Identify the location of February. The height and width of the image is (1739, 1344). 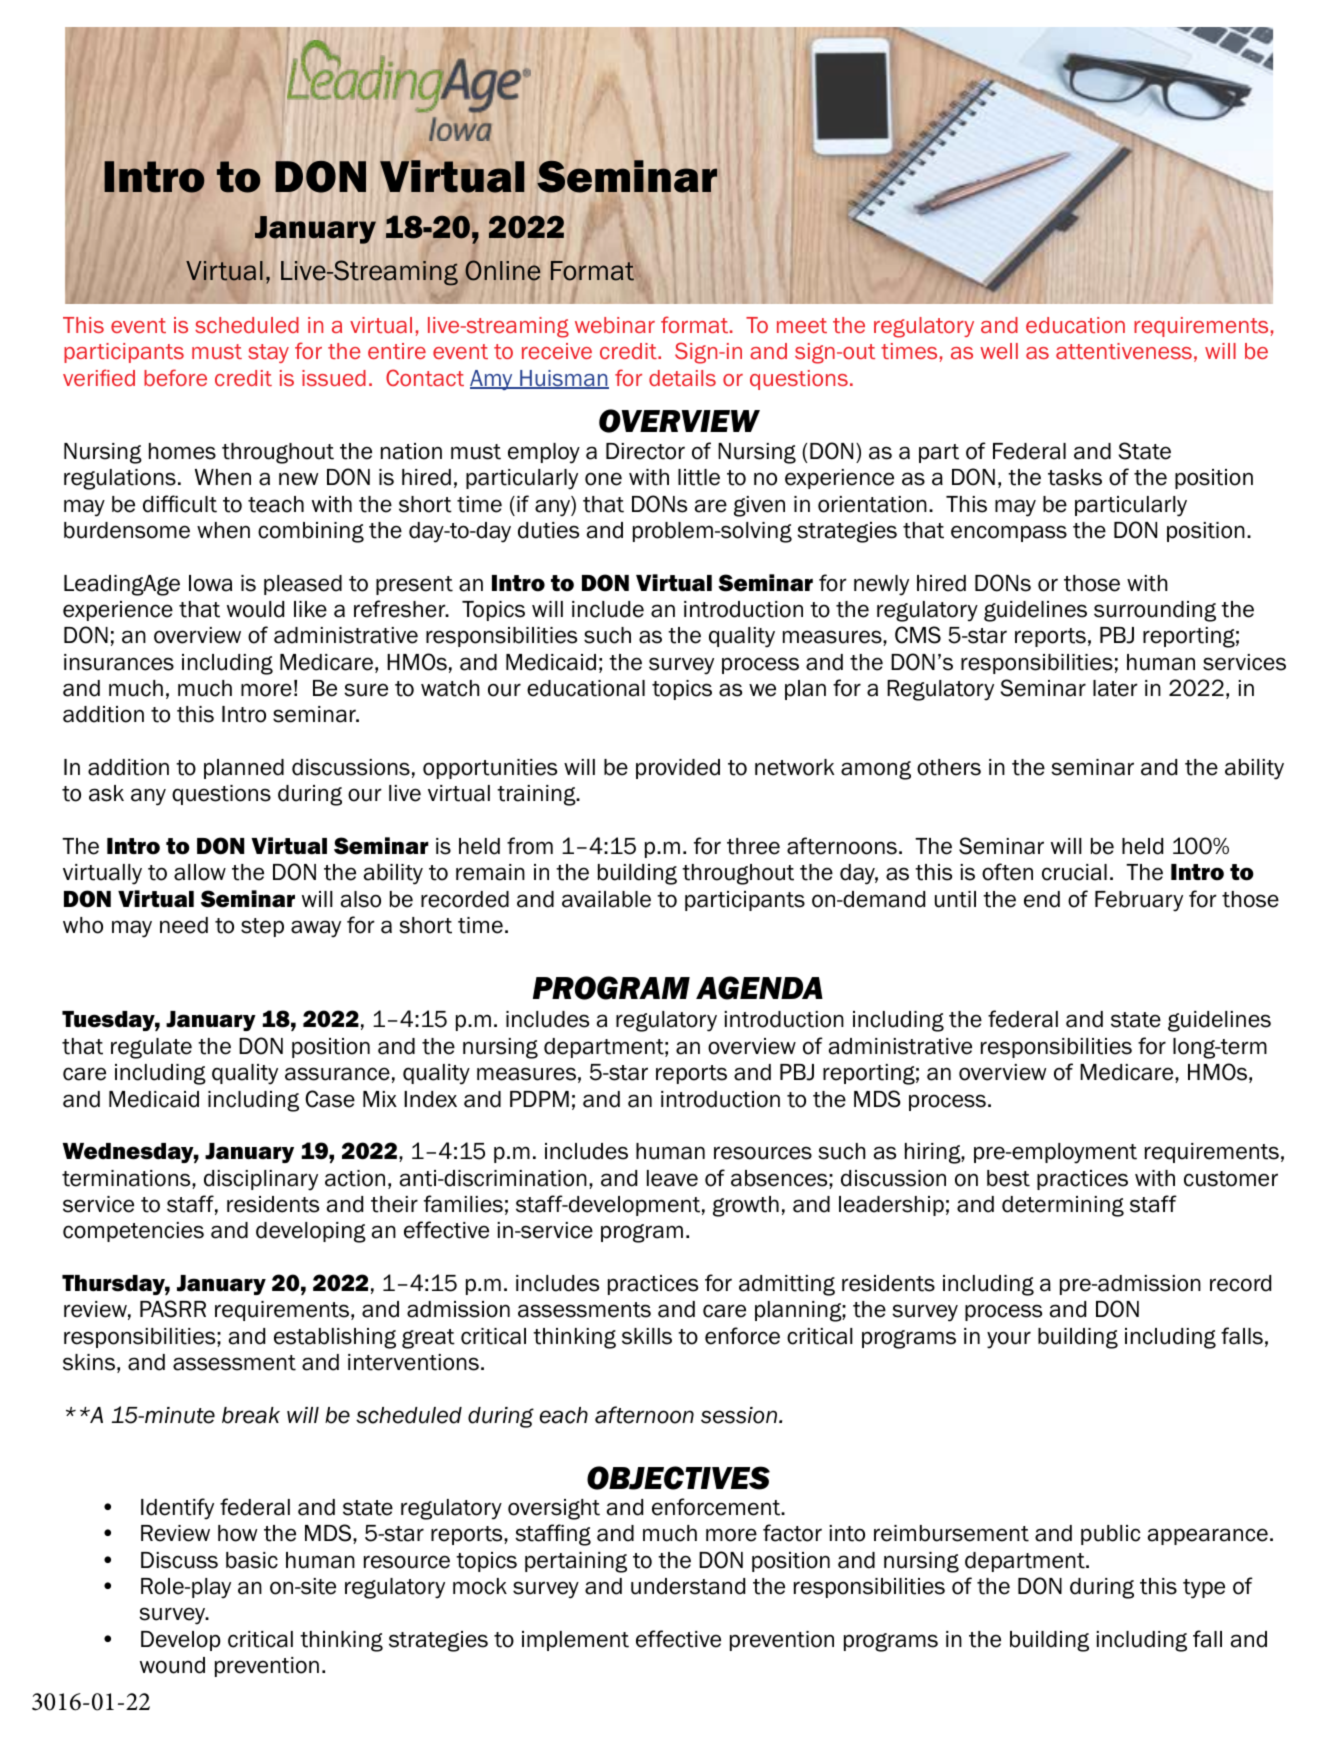
(1139, 901).
